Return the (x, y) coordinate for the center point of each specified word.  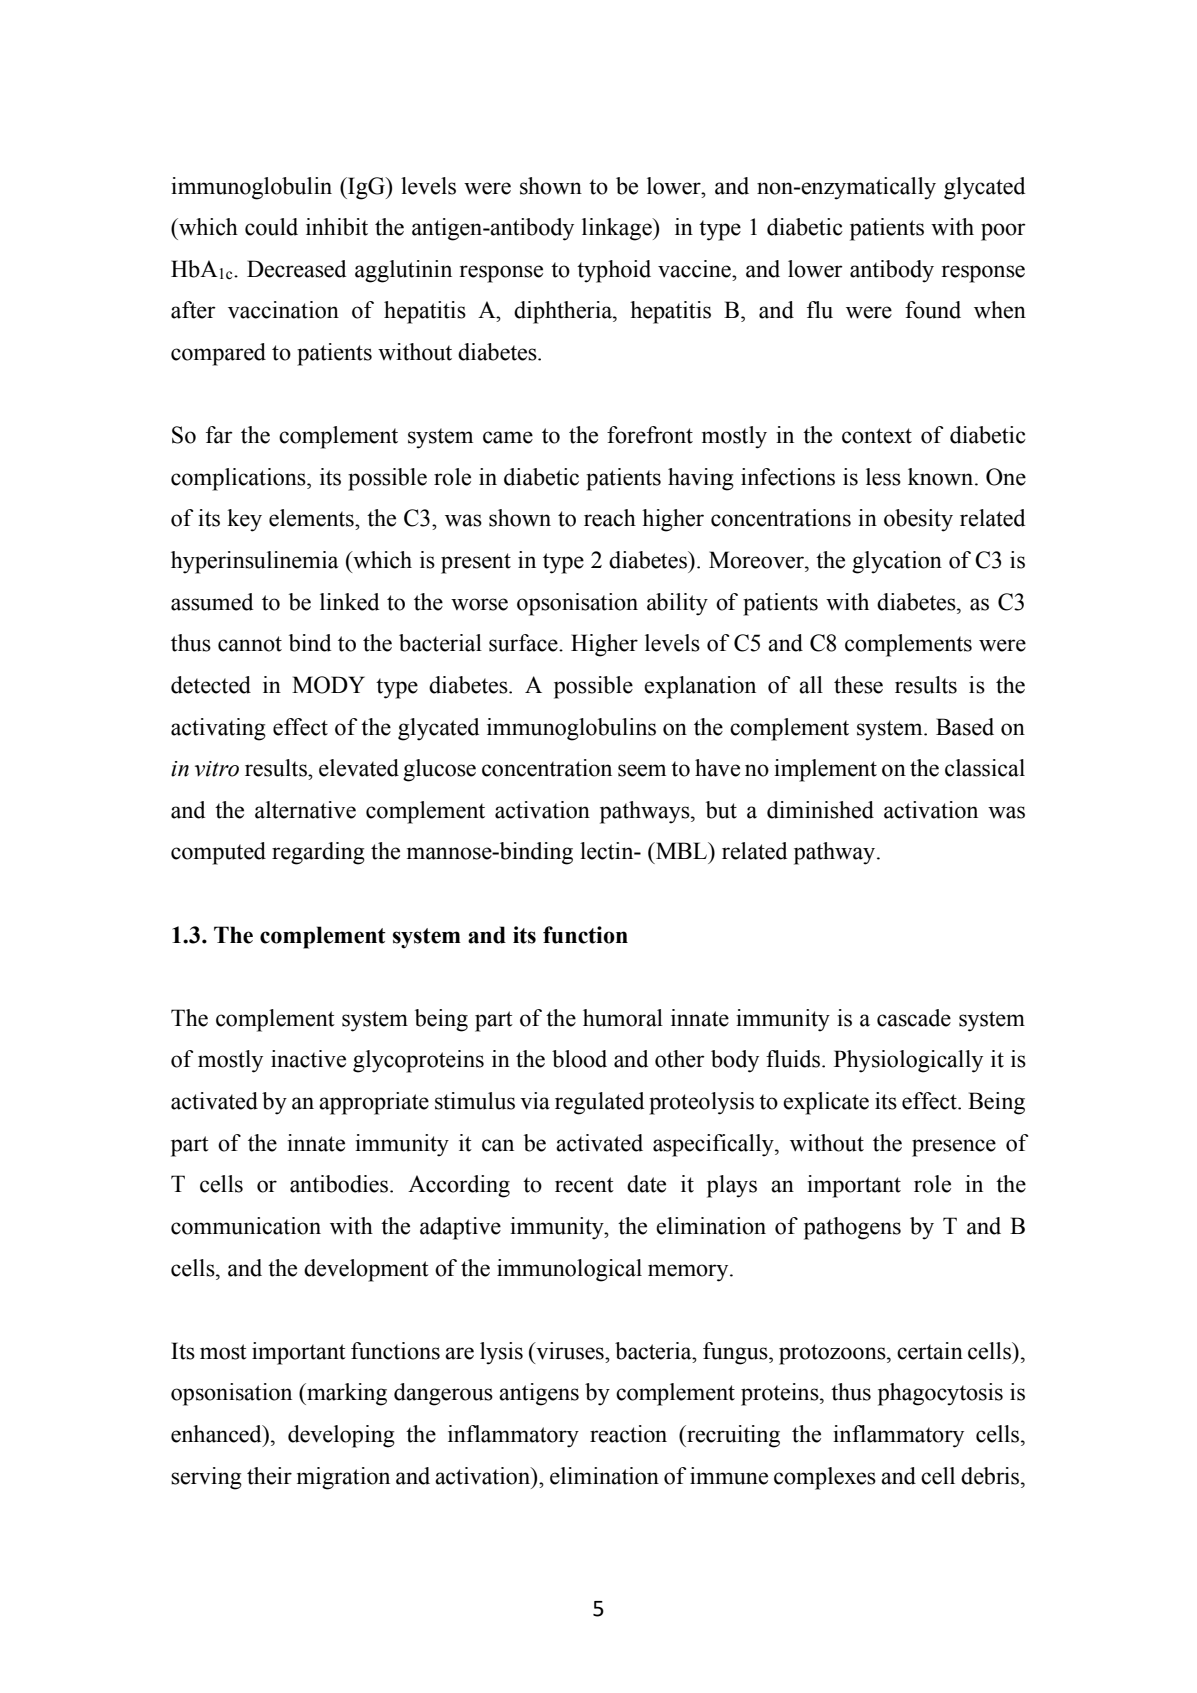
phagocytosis (940, 1394)
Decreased (296, 269)
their (269, 1476)
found (933, 310)
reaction (628, 1434)
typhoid (614, 271)
